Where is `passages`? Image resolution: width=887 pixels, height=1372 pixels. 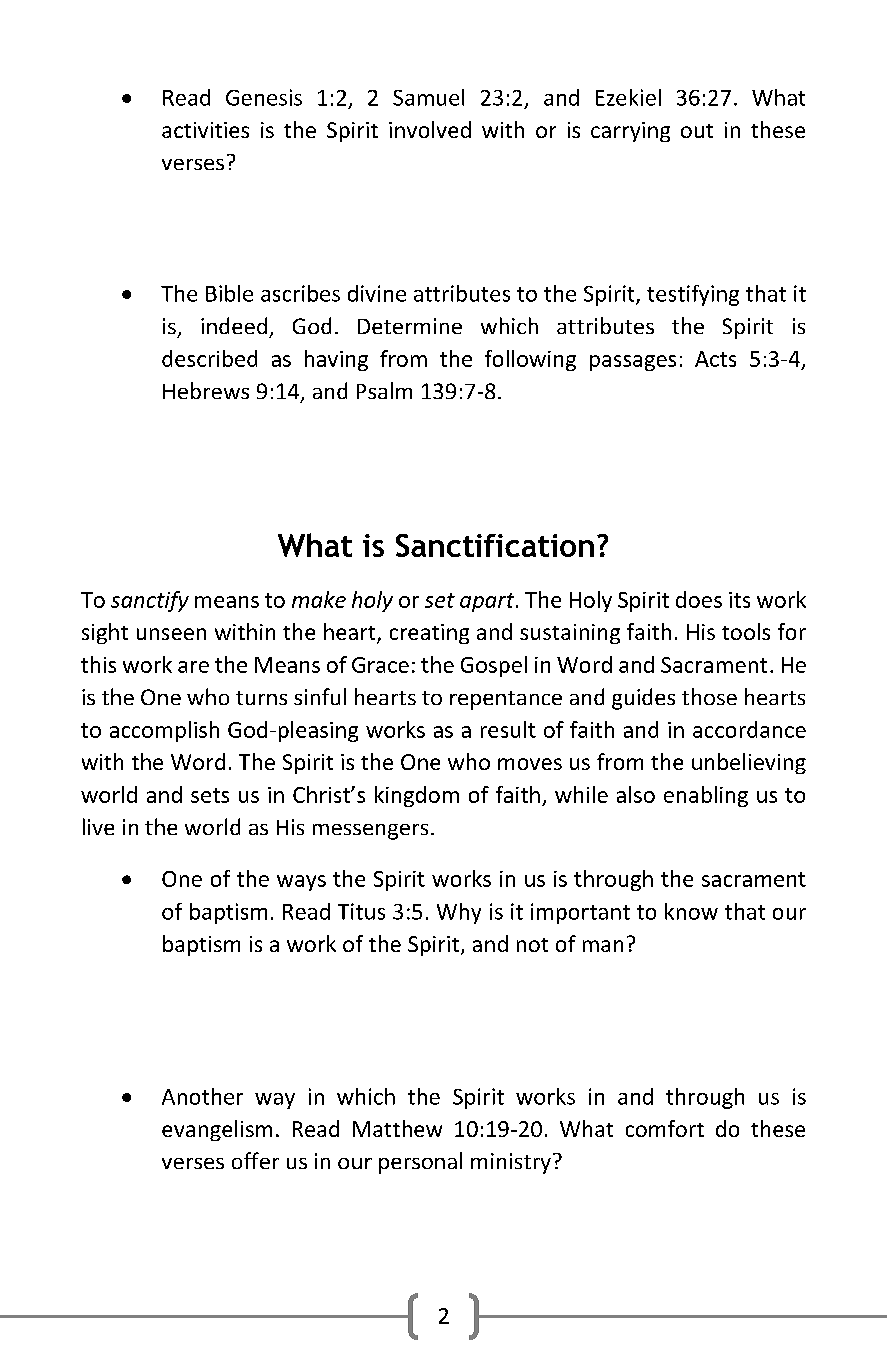
passages is located at coordinates (633, 363).
